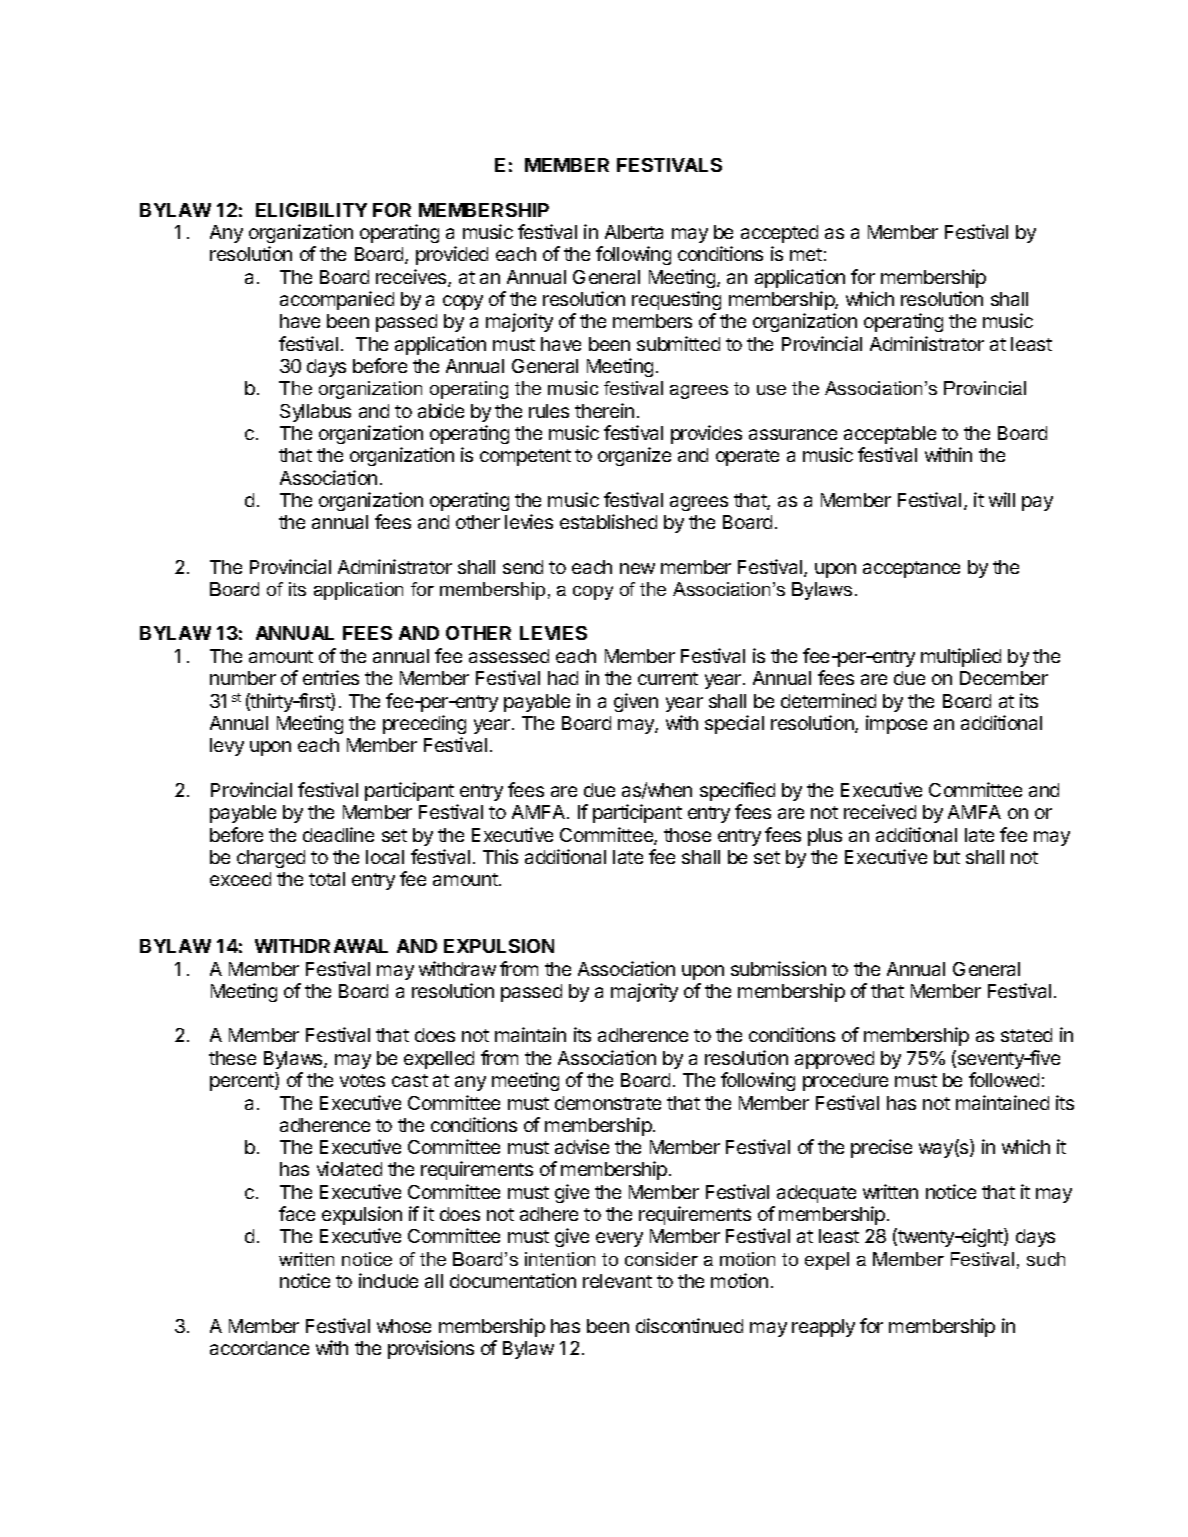  What do you see at coordinates (687, 835) in the page?
I see `those` at bounding box center [687, 835].
